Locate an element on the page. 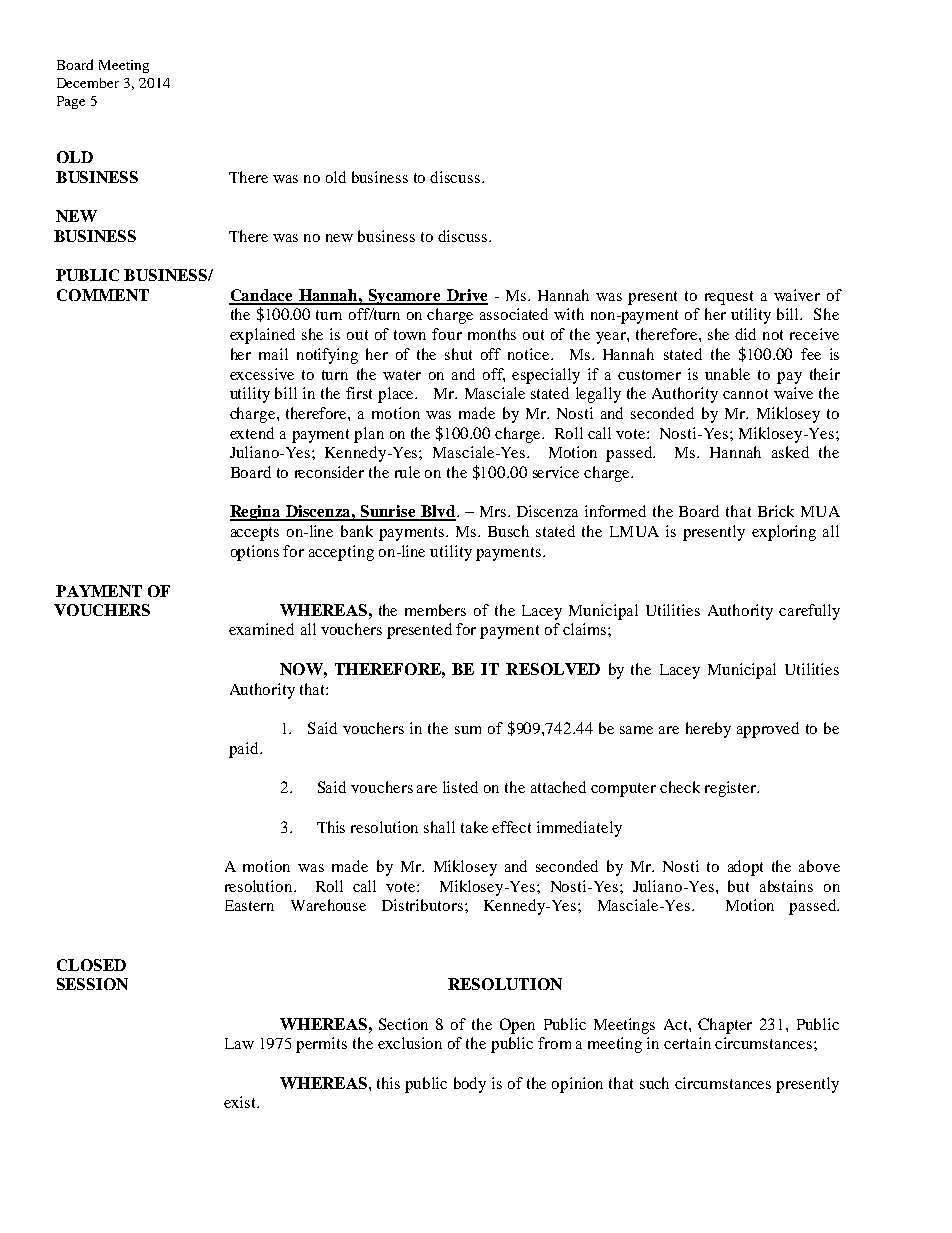 The height and width of the image is (1233, 952). request is located at coordinates (729, 298).
